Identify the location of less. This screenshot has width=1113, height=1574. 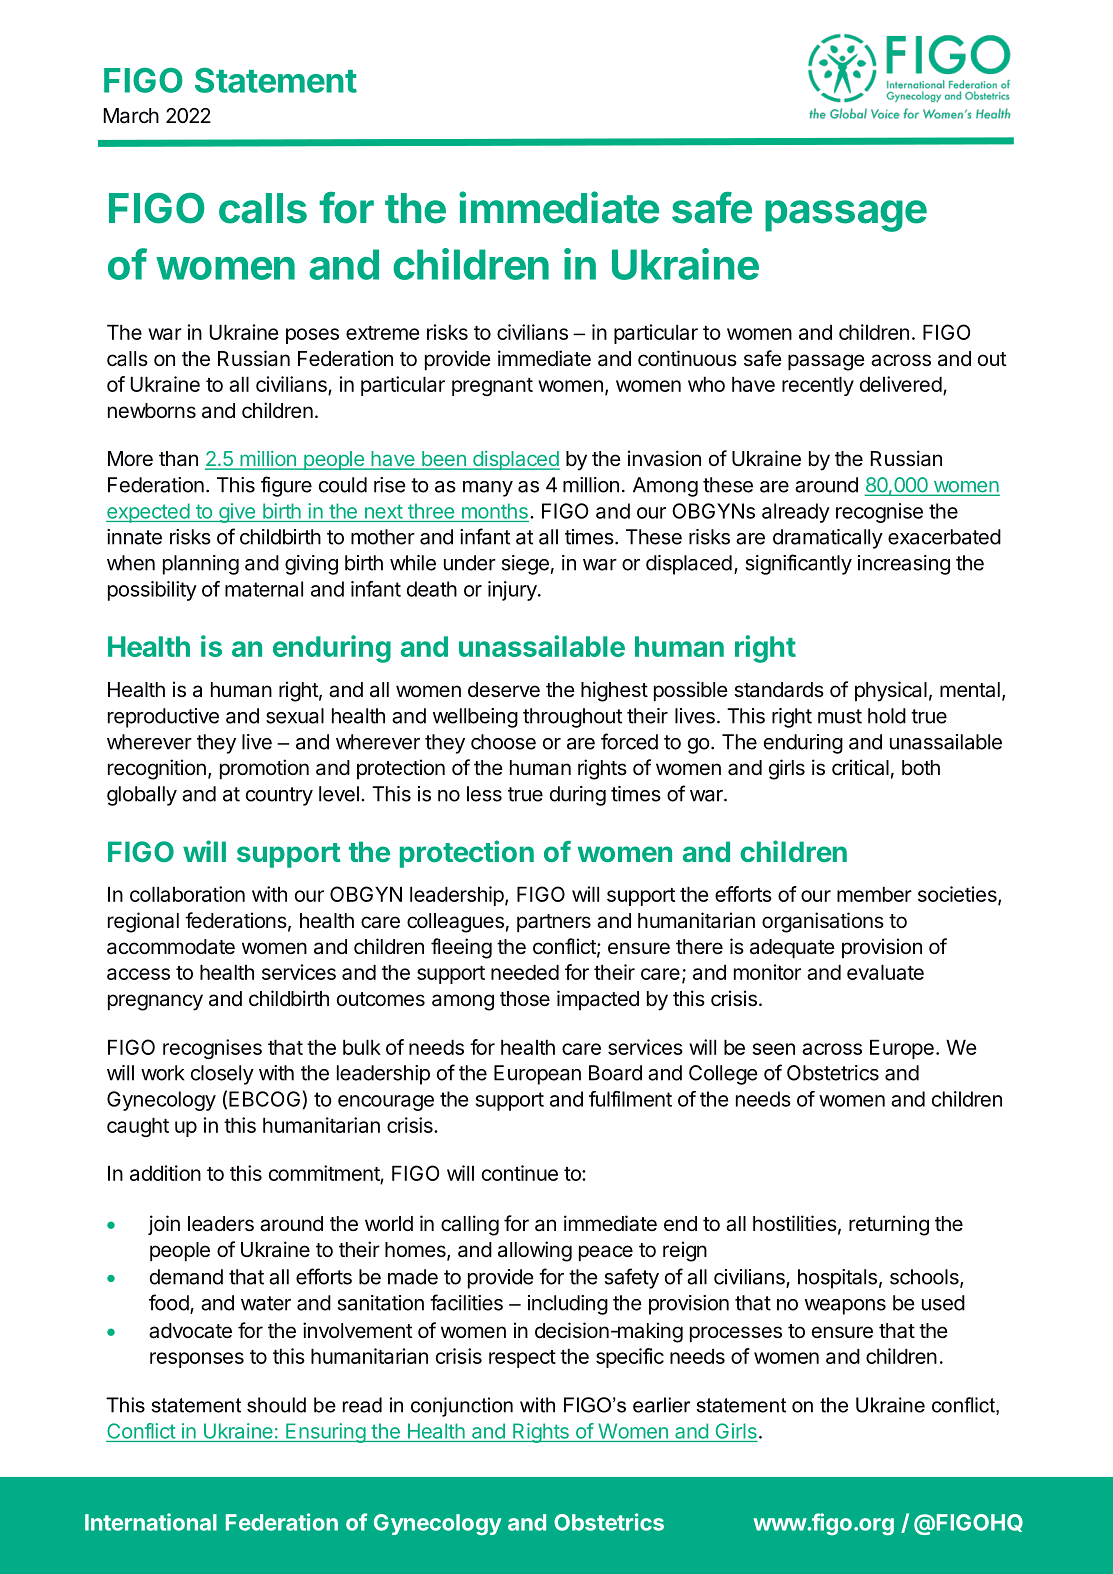
(484, 794).
